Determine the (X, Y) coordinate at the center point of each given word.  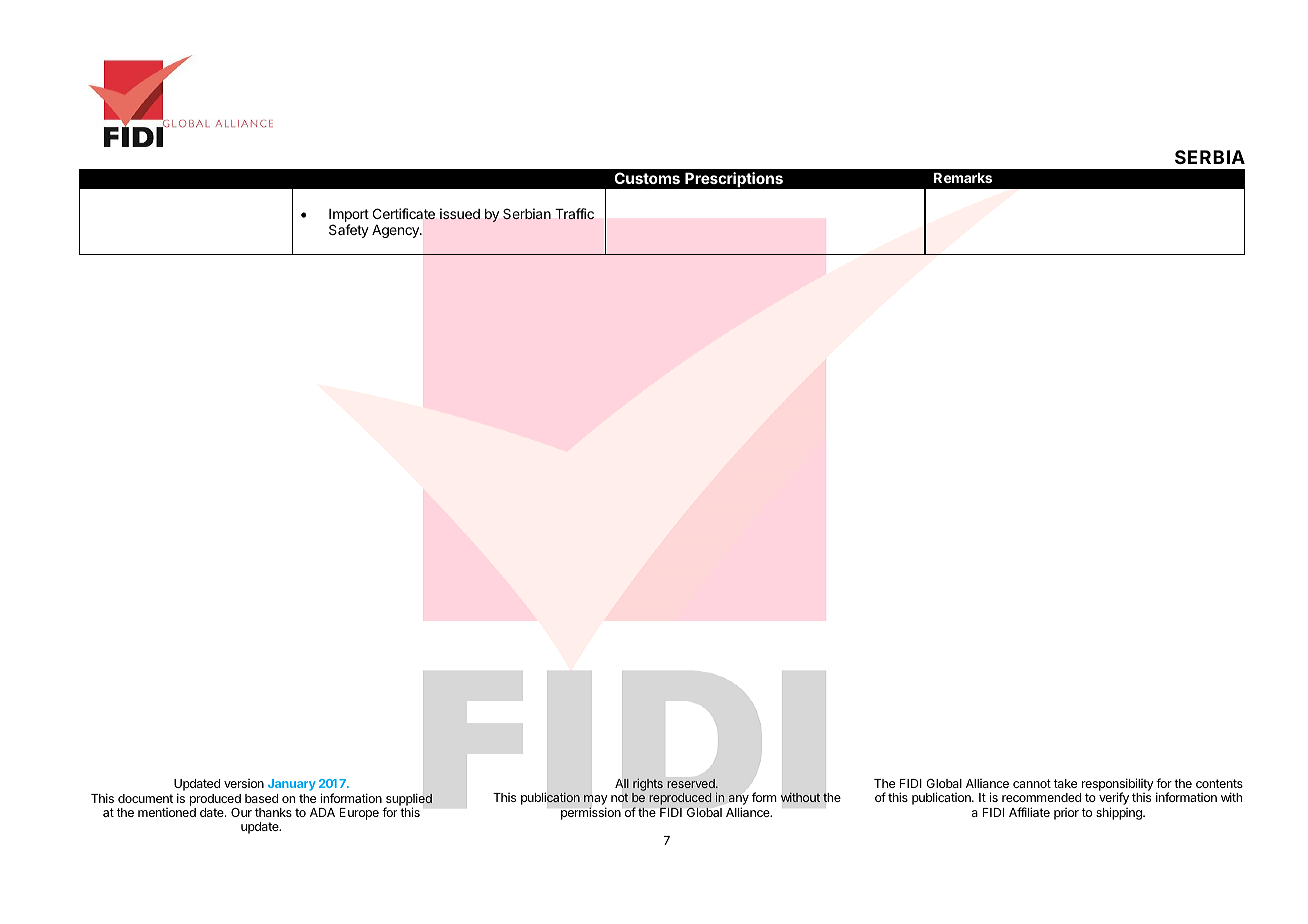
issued (460, 213)
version (244, 783)
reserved (692, 783)
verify (1114, 800)
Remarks (963, 178)
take (1065, 783)
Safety (349, 231)
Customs (647, 178)
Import (349, 217)
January (292, 785)
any (738, 800)
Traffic (574, 213)
